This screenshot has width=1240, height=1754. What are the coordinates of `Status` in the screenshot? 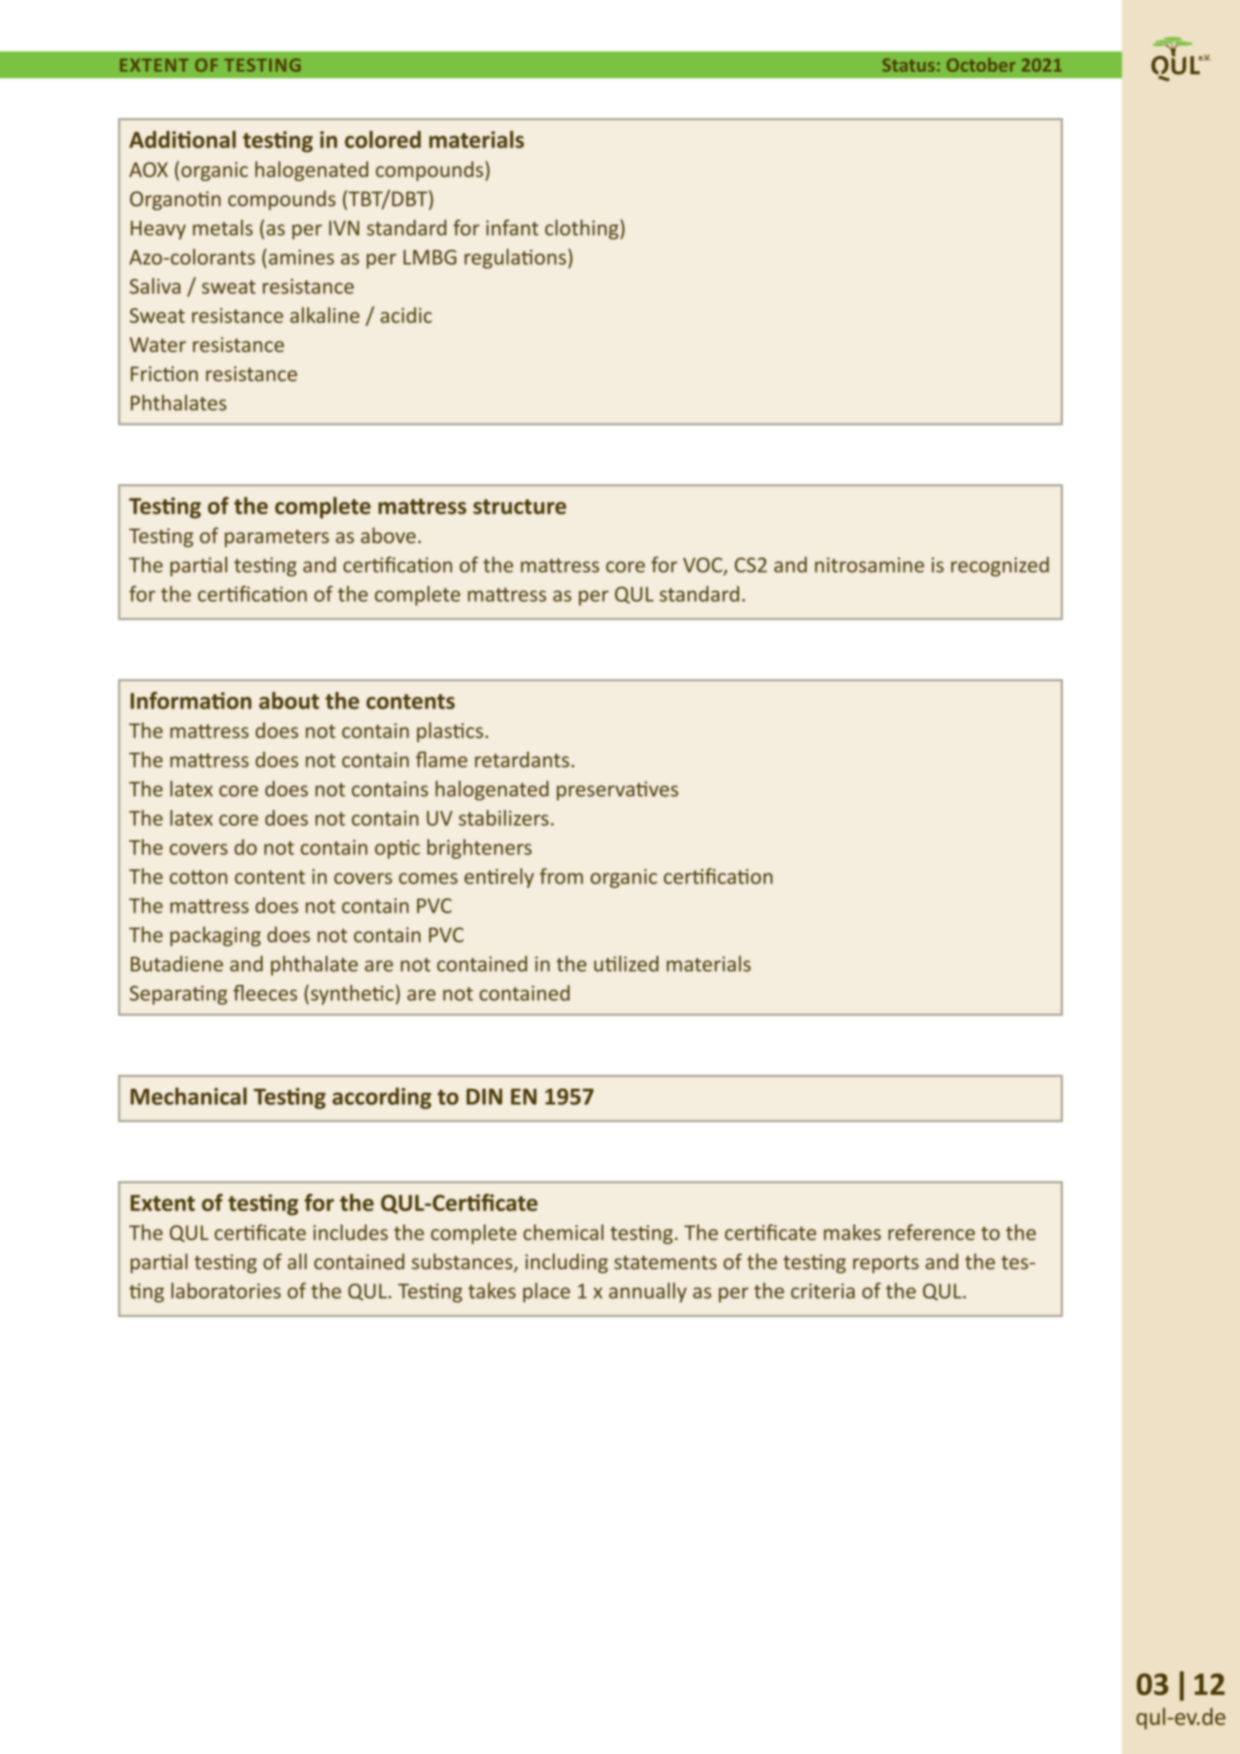 It's located at (908, 65).
